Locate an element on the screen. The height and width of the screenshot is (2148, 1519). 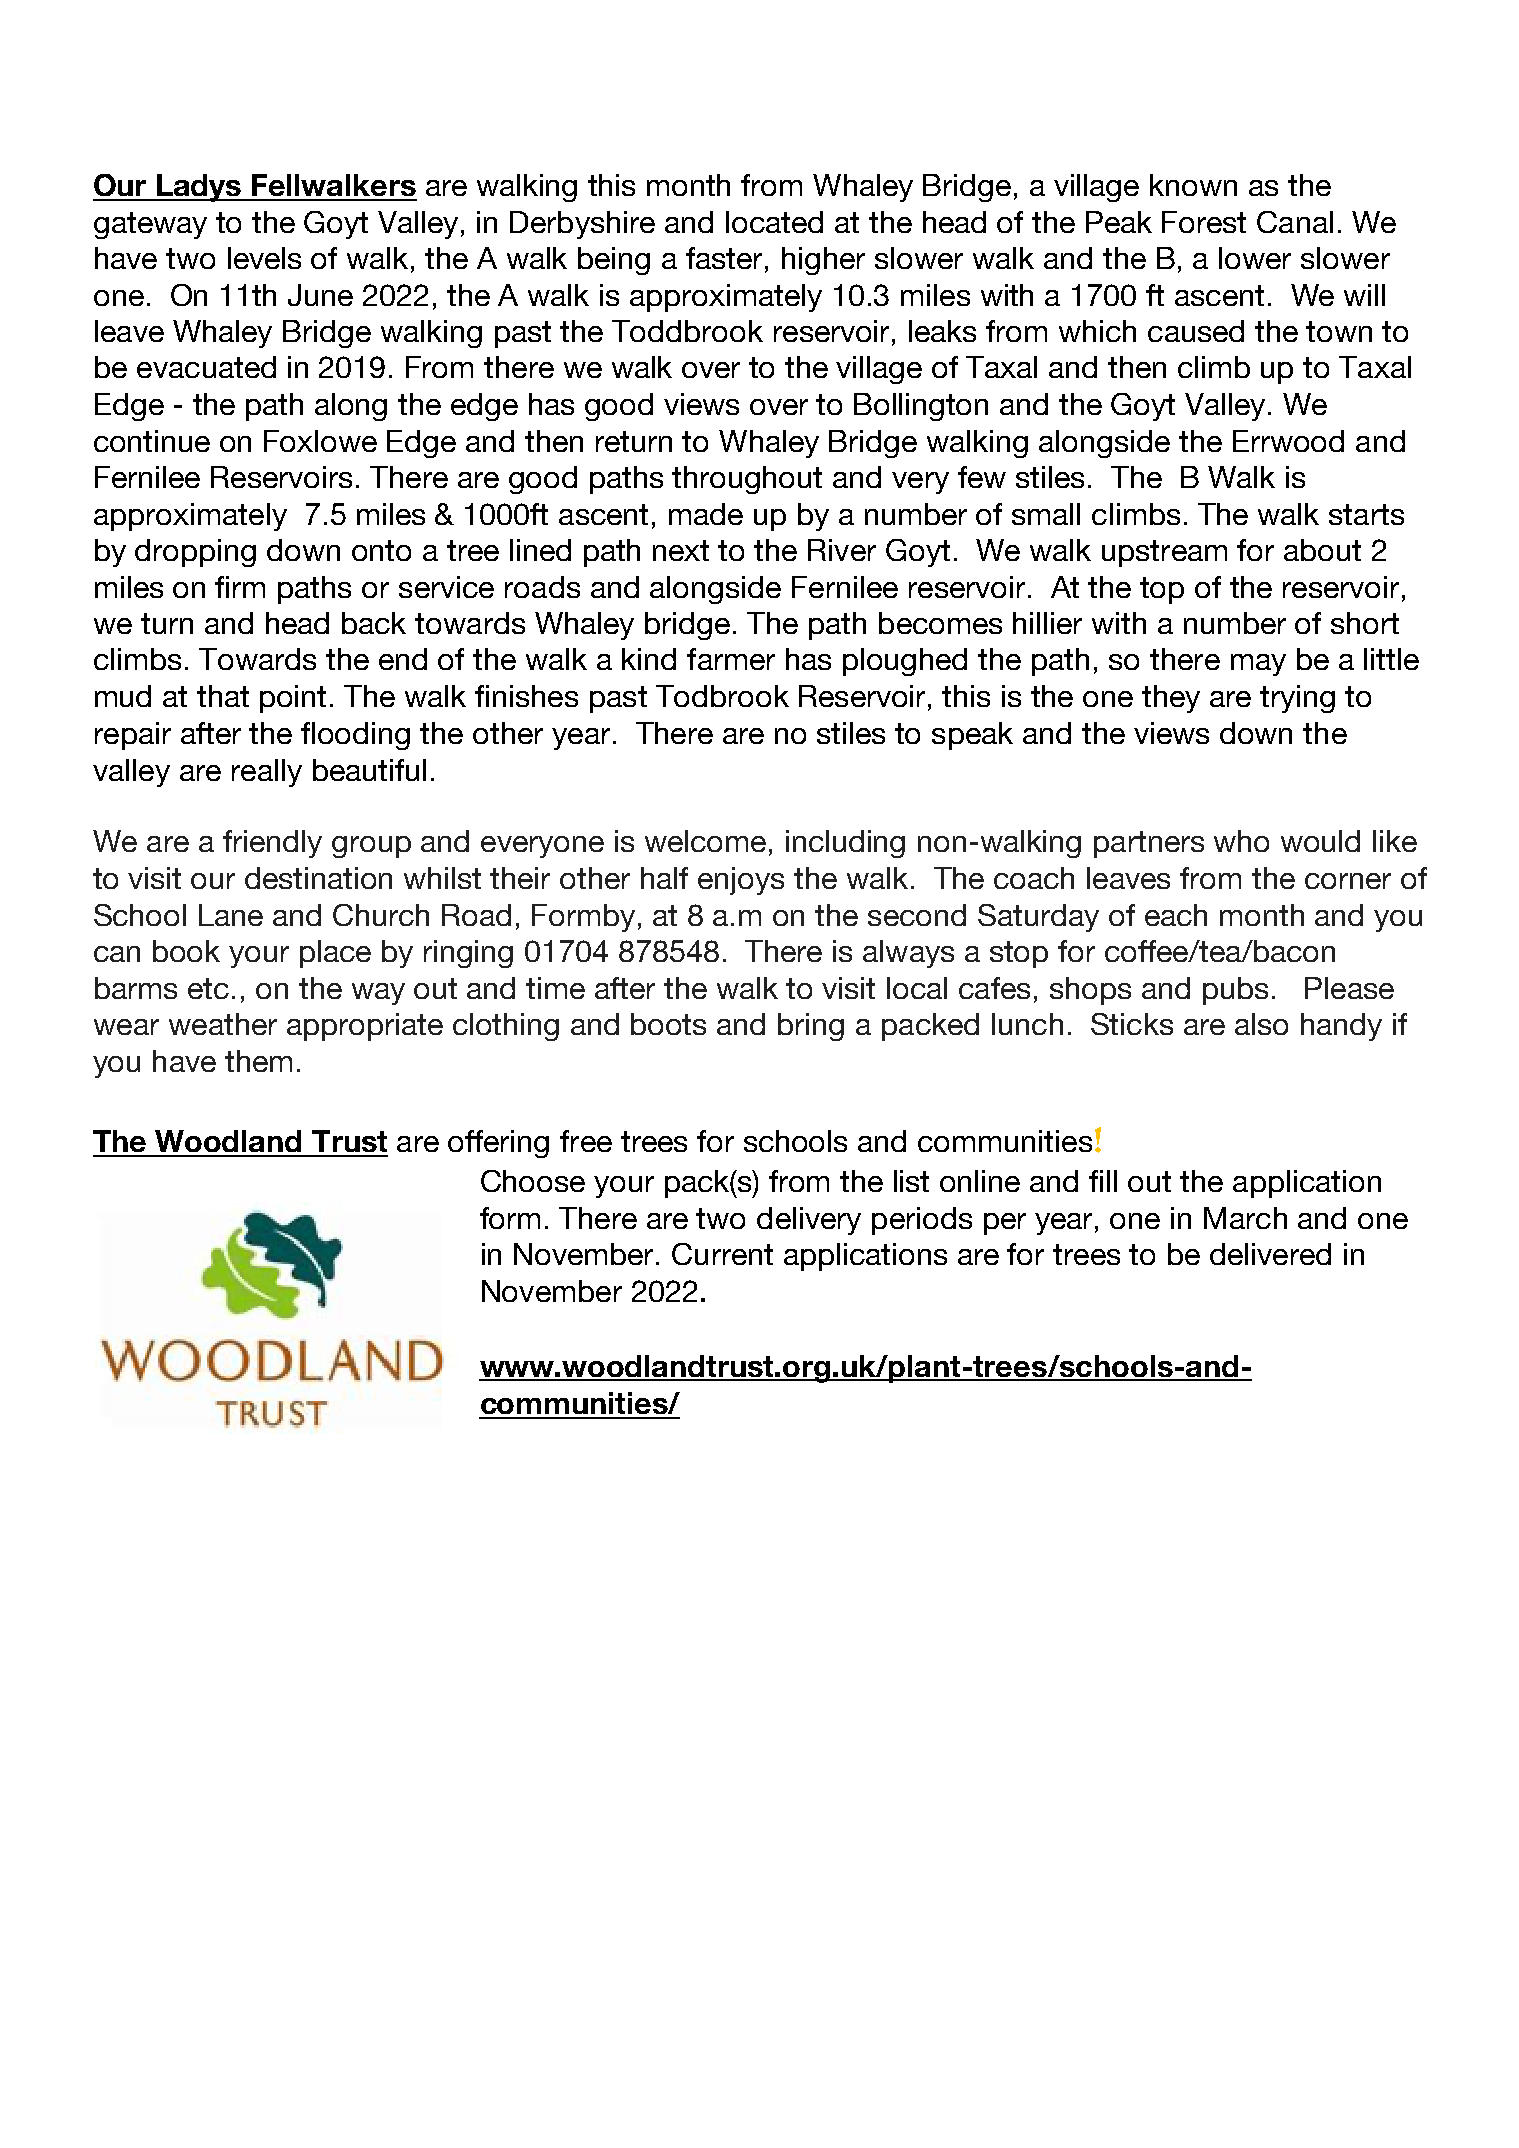
levels is located at coordinates (264, 258).
